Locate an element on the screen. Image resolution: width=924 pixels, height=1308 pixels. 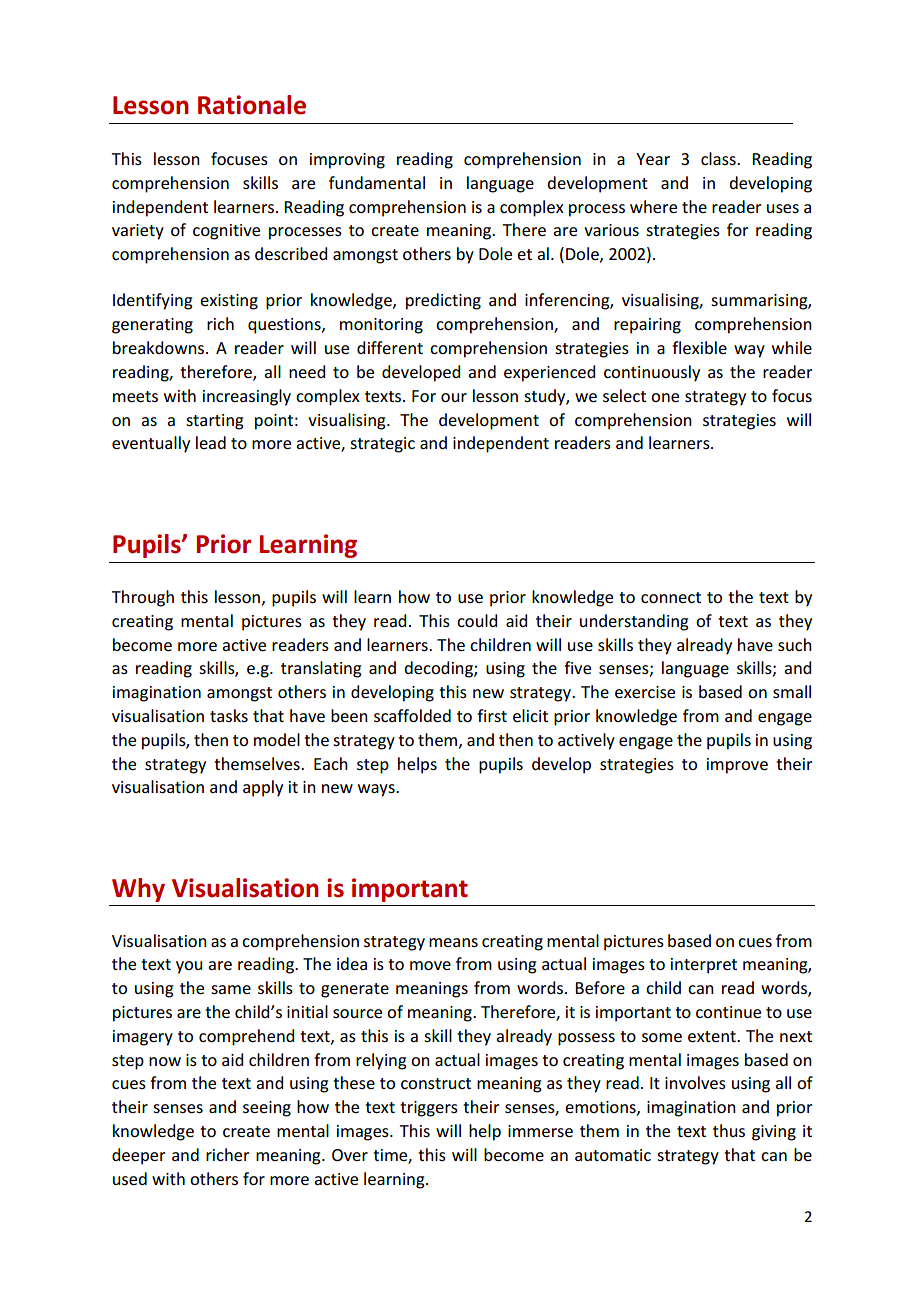
improving is located at coordinates (347, 161).
